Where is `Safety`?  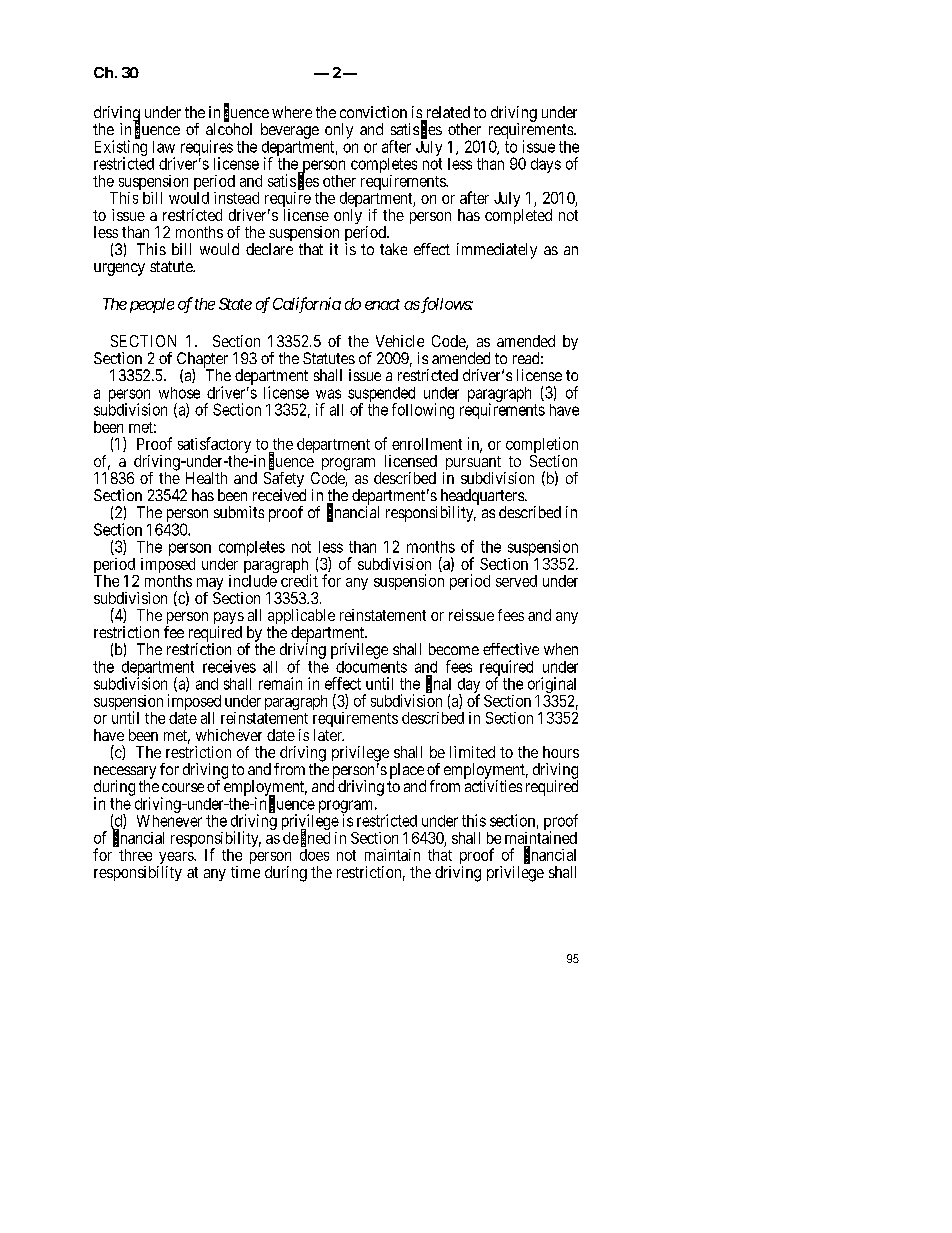 Safety is located at coordinates (285, 481).
